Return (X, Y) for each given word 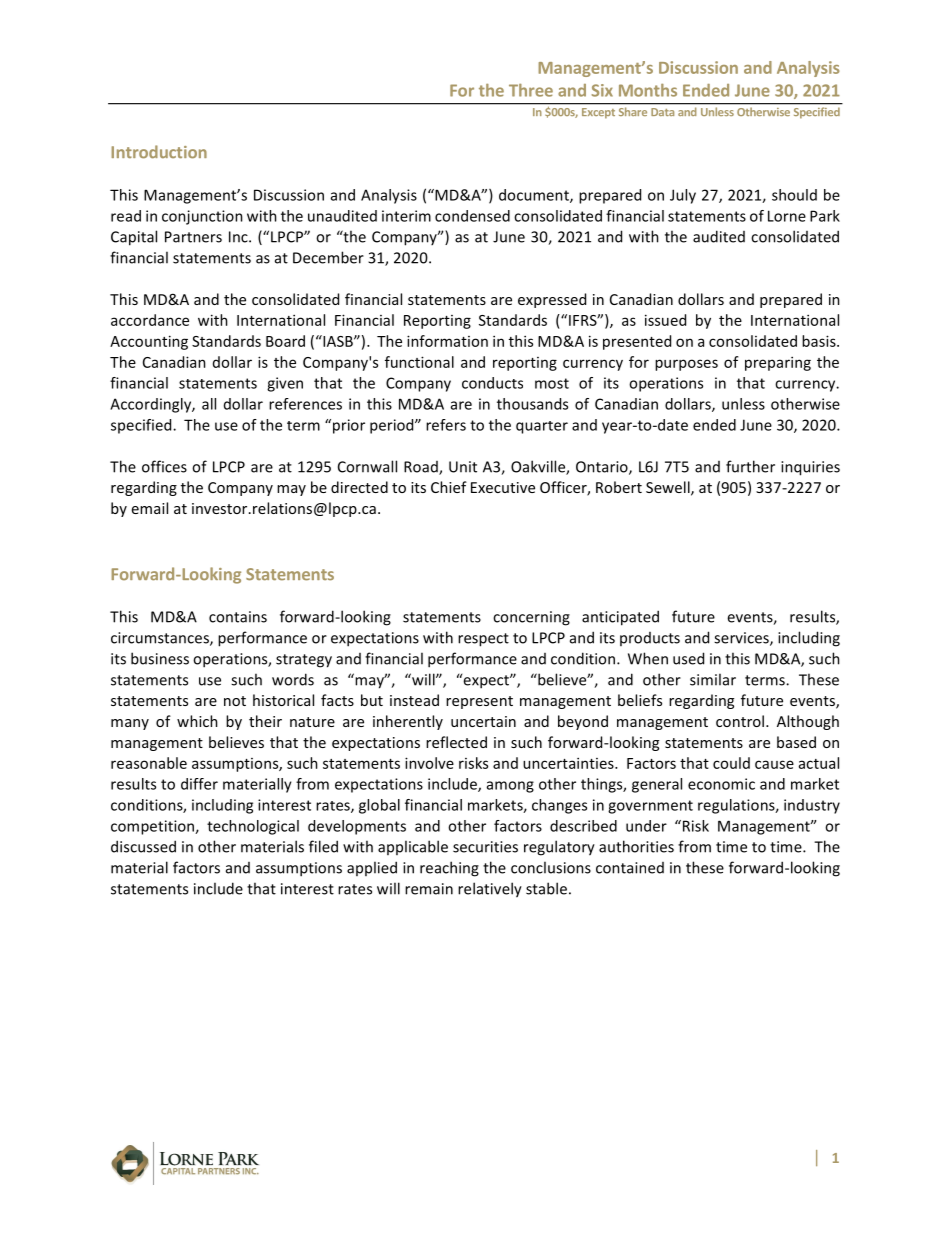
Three (531, 90)
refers (446, 425)
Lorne (787, 216)
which (197, 721)
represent (479, 702)
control (740, 721)
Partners (193, 237)
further (750, 466)
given (285, 384)
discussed (143, 846)
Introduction (159, 152)
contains (238, 617)
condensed (472, 216)
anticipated (620, 618)
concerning (531, 618)
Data (662, 112)
